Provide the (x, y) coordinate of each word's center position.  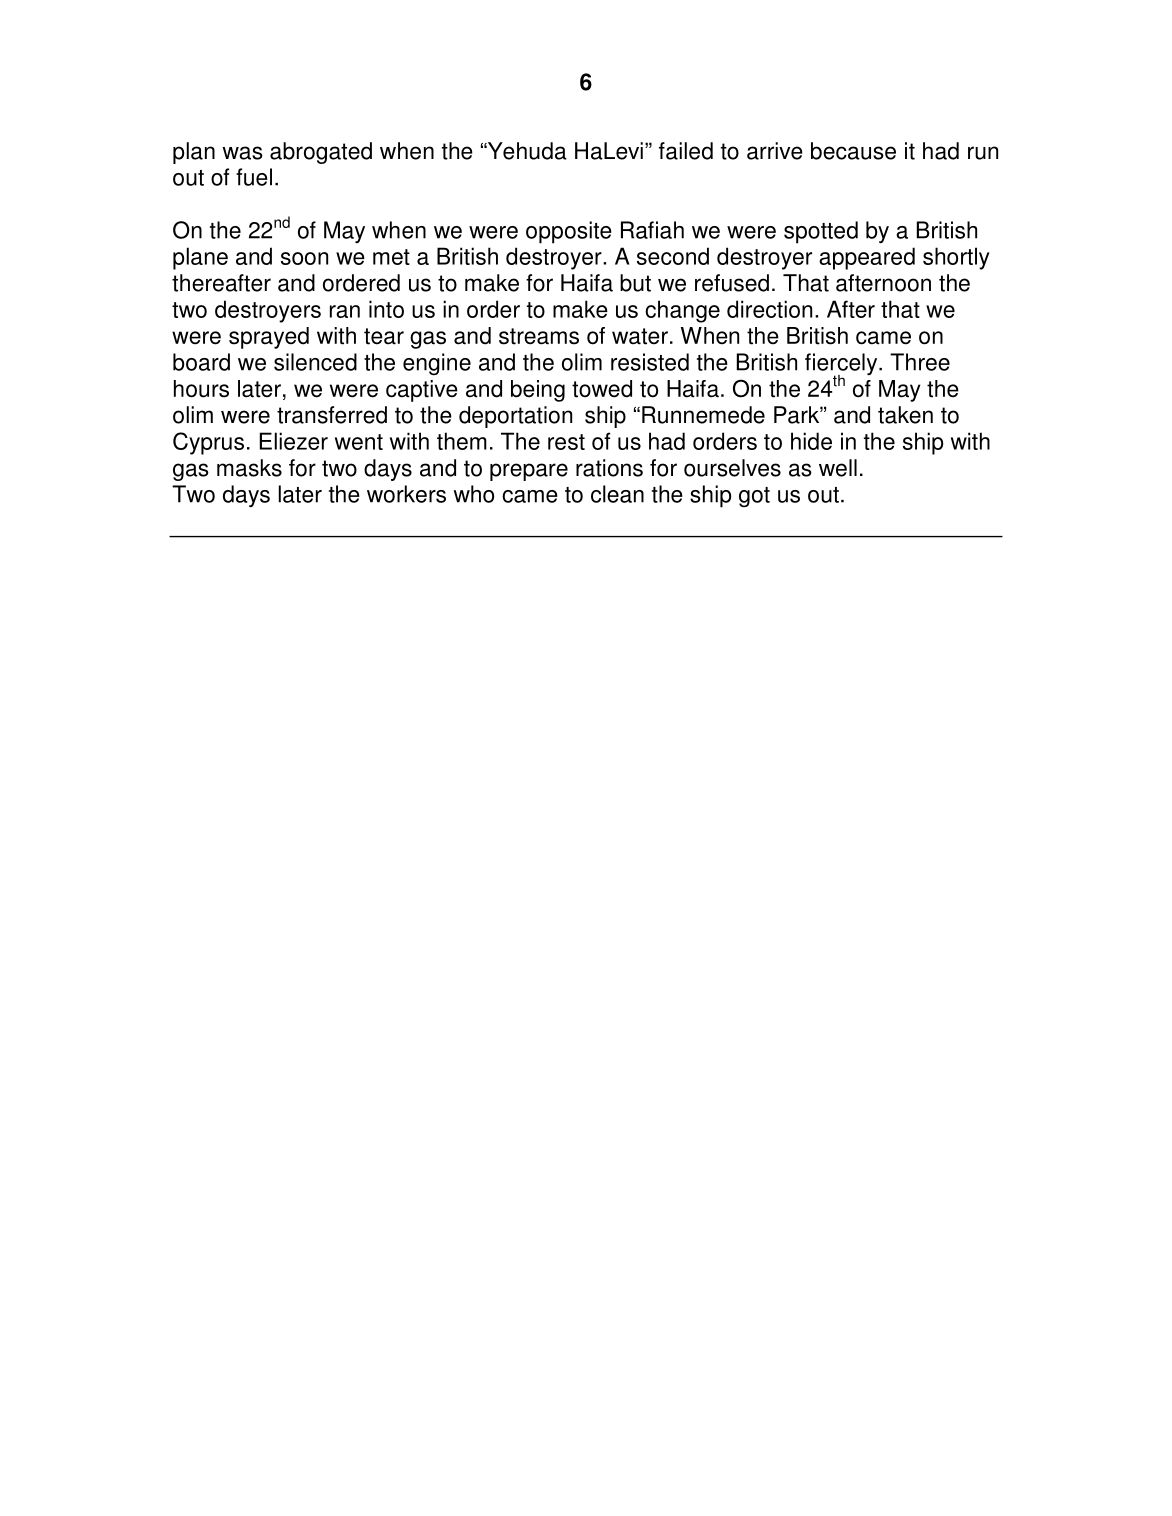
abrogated (321, 153)
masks (249, 468)
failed (686, 151)
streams (539, 336)
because (853, 151)
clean (617, 494)
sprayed (269, 338)
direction (769, 309)
